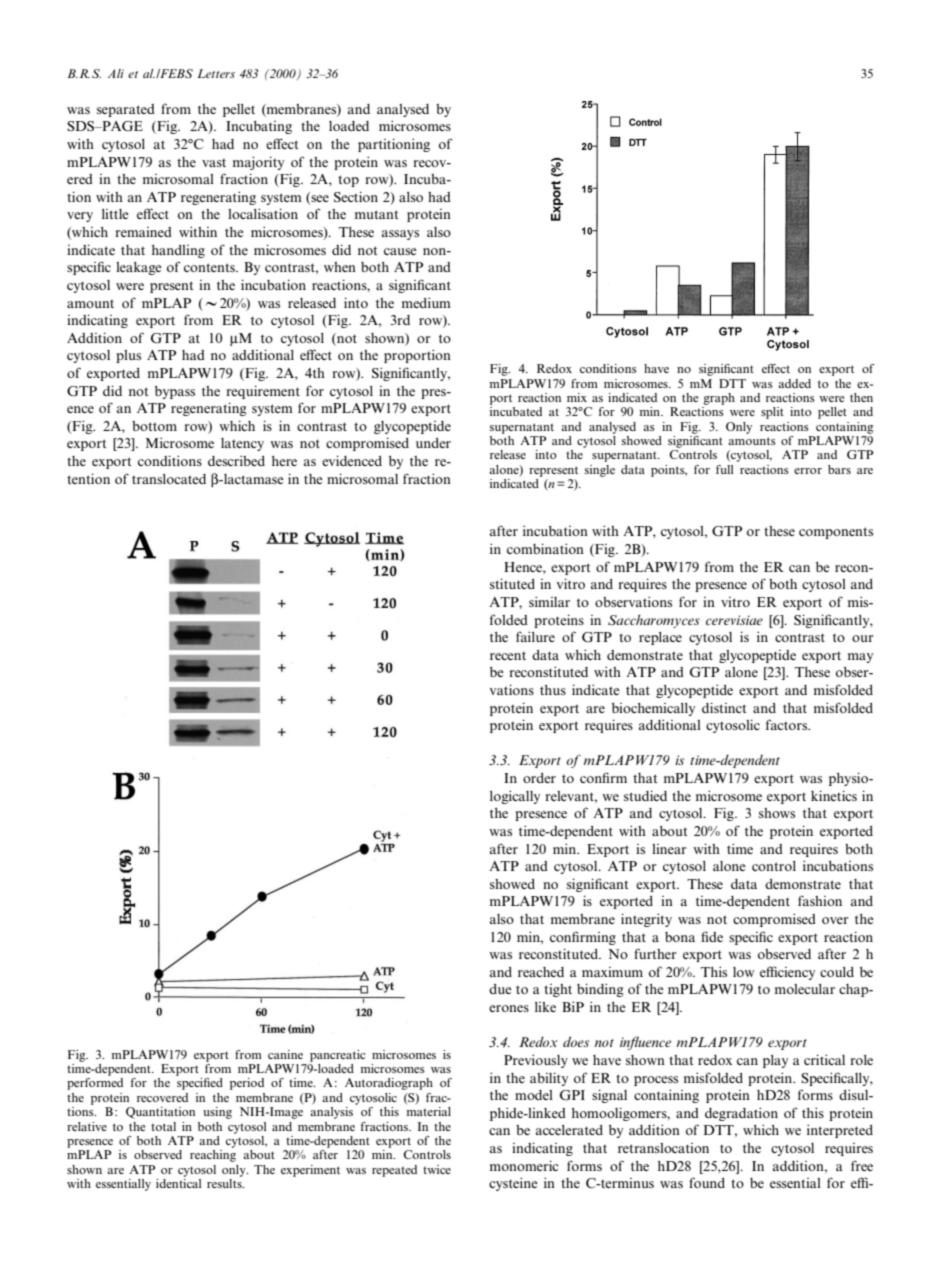 The image size is (952, 1273). Describe the element at coordinates (348, 181) in the screenshot. I see `top` at that location.
